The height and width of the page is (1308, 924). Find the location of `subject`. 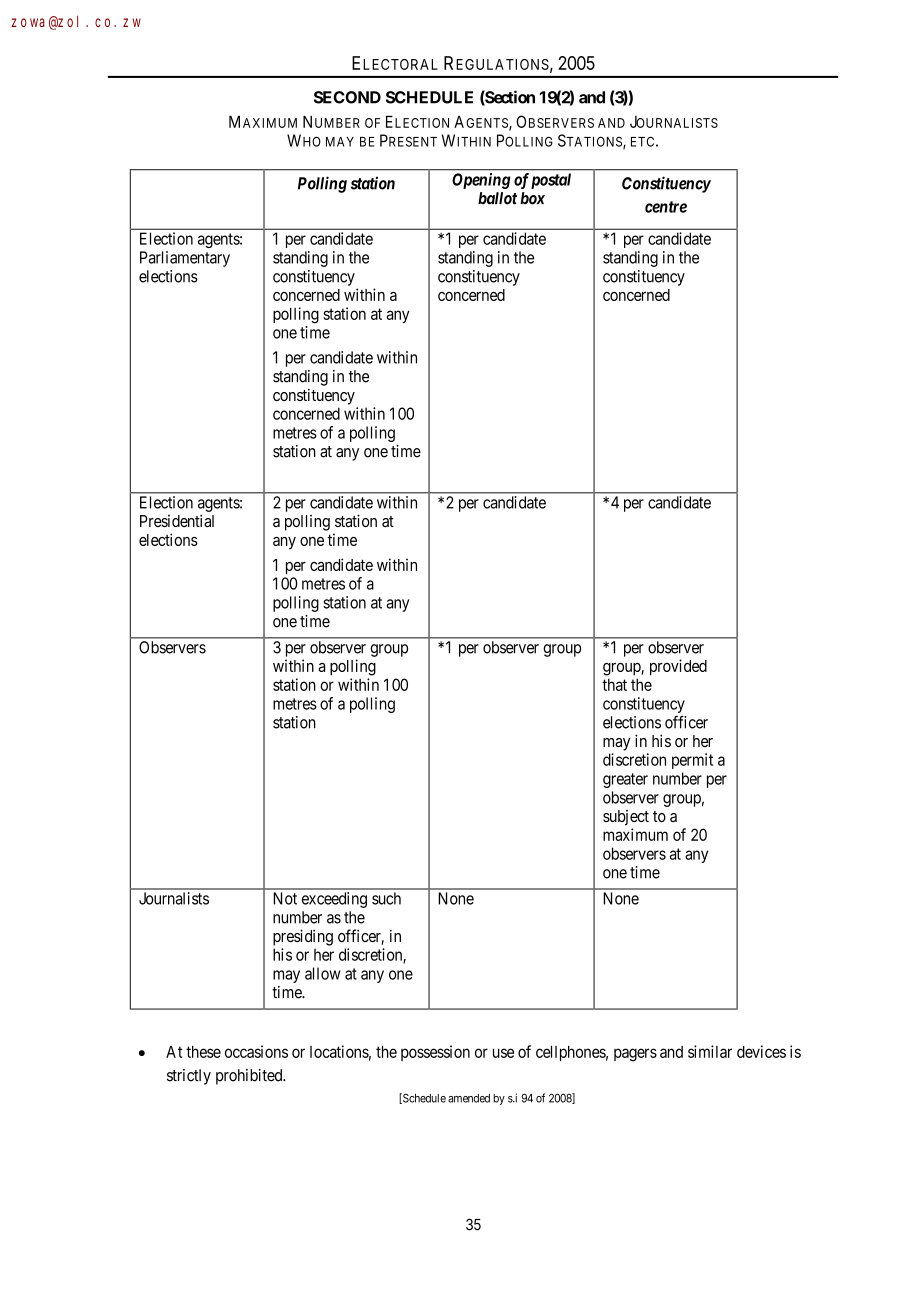

subject is located at coordinates (626, 818).
